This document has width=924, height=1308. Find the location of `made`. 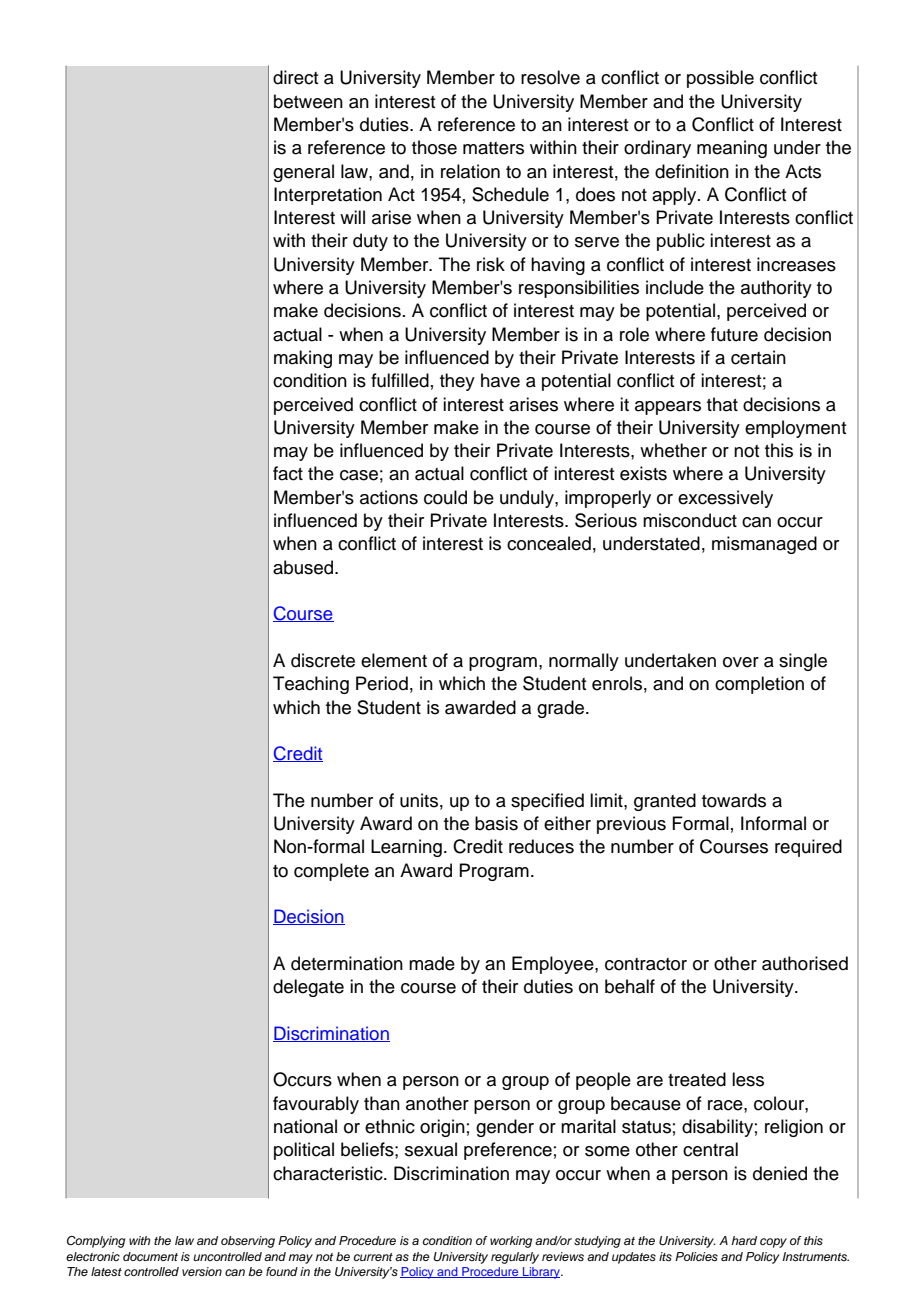

made is located at coordinates (432, 963).
